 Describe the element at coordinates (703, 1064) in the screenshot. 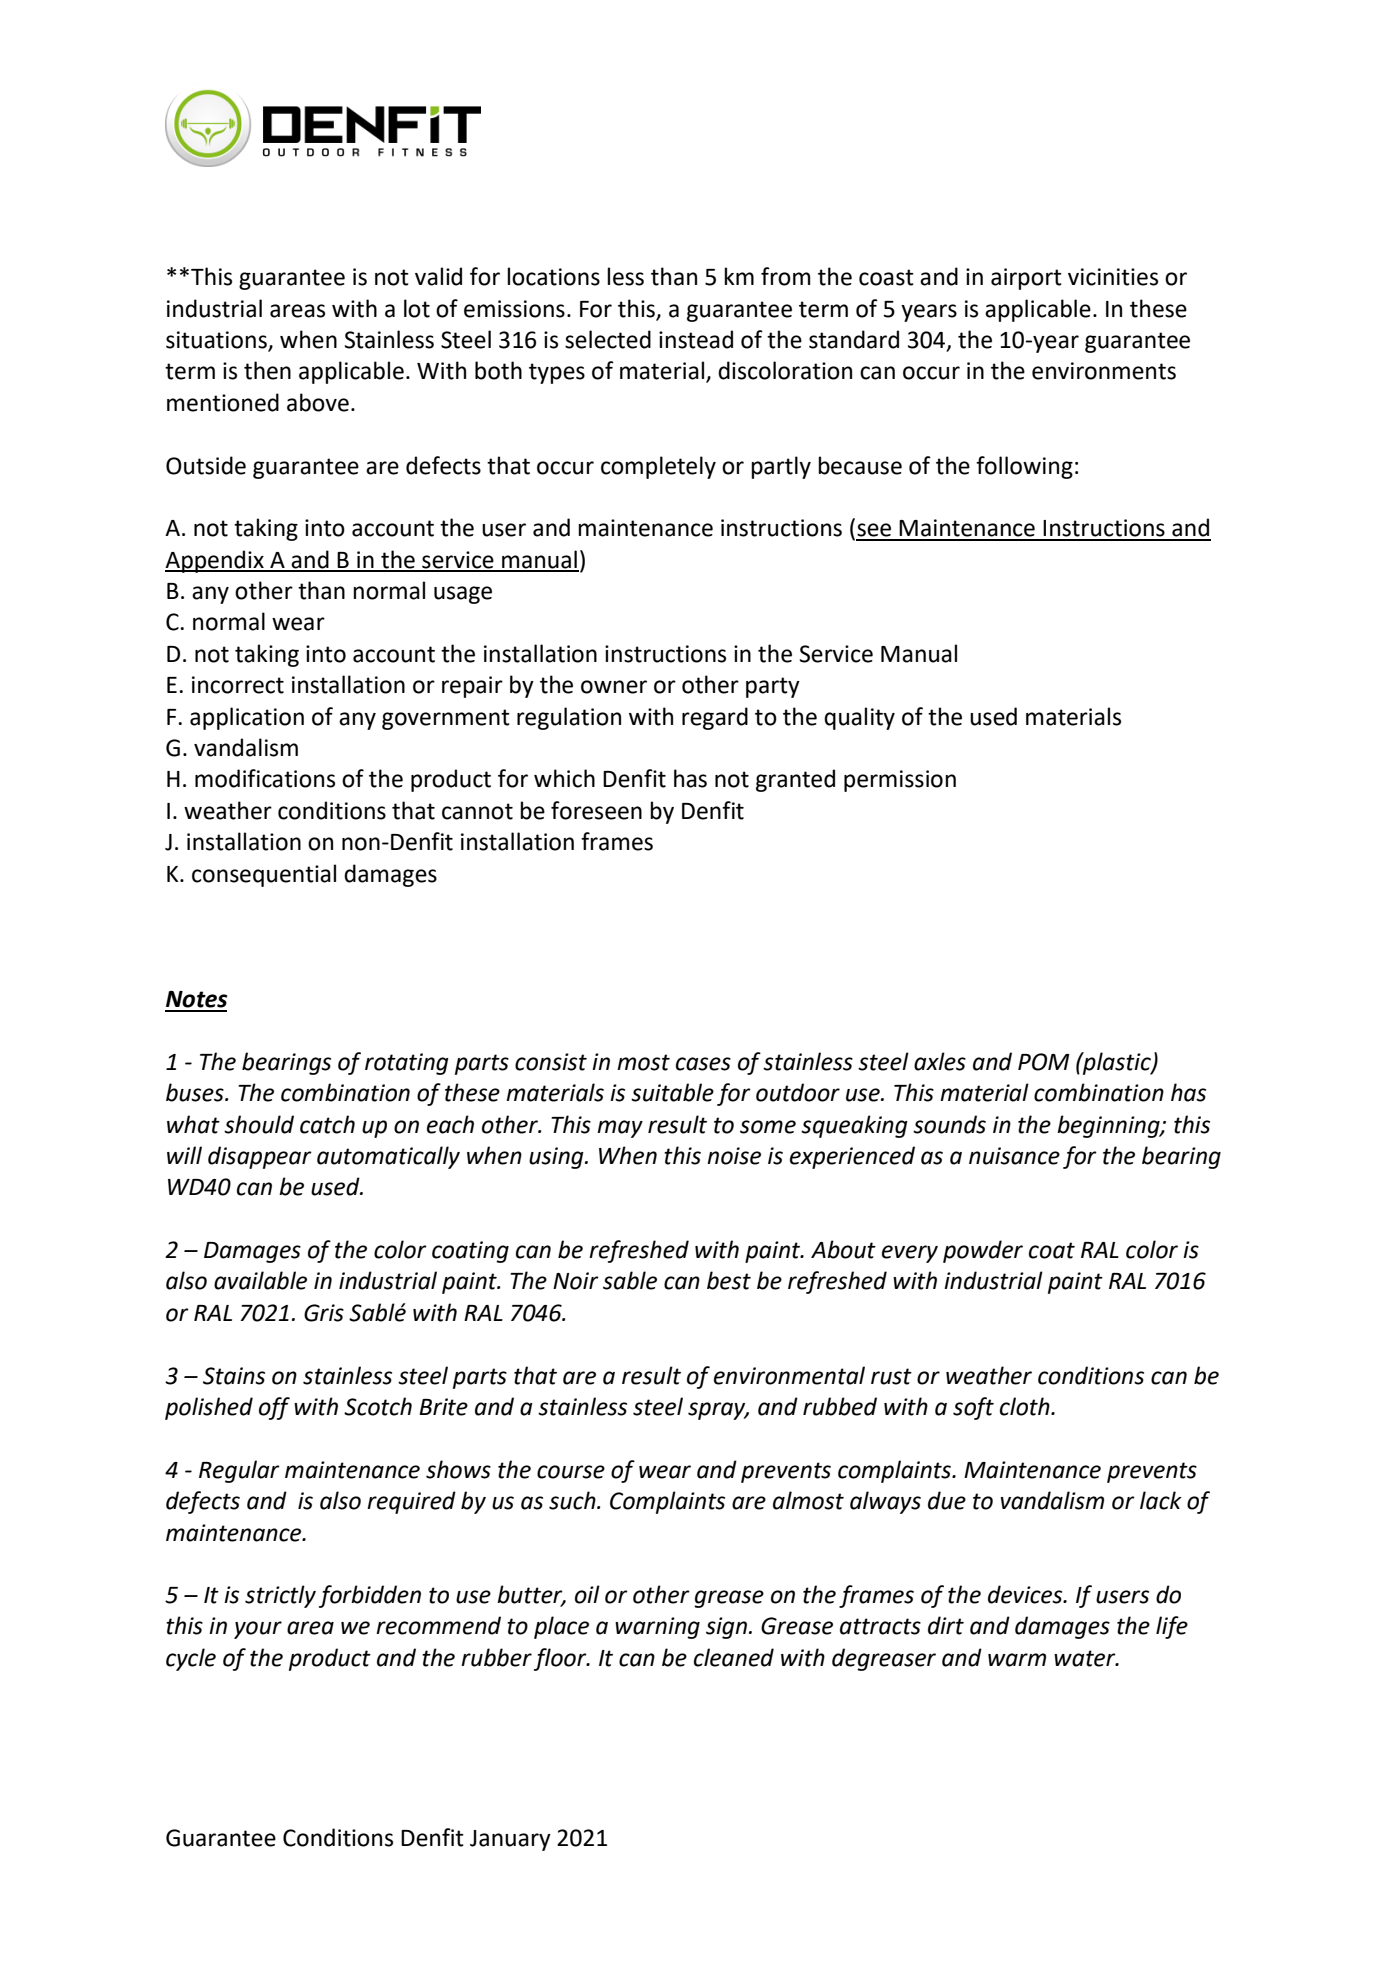

I see `cases` at that location.
